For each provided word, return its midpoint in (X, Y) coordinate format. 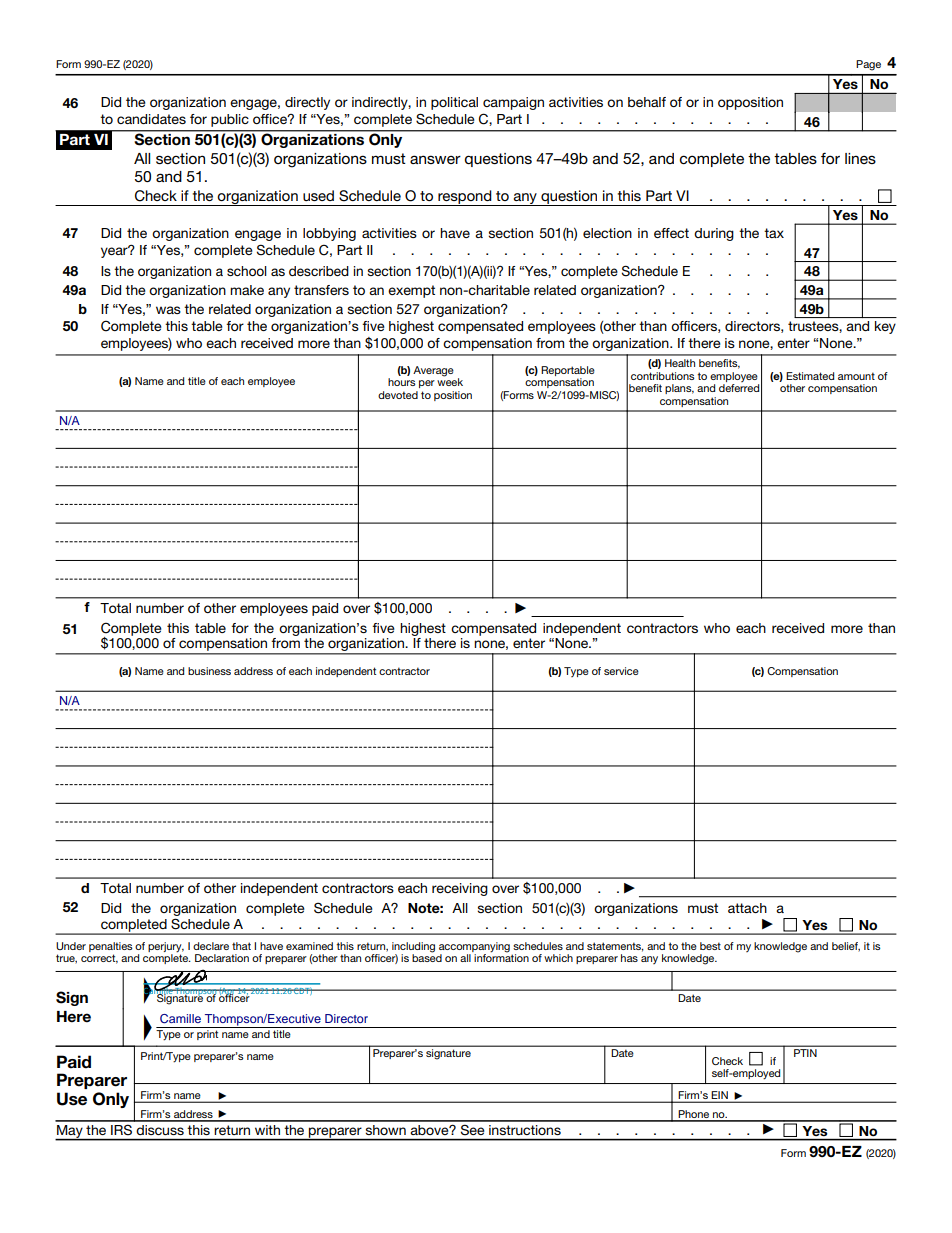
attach (747, 908)
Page (868, 65)
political (454, 103)
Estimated (810, 376)
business (209, 671)
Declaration (222, 958)
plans (679, 389)
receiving (460, 889)
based (427, 957)
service (621, 671)
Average (433, 371)
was (168, 310)
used (318, 195)
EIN (720, 1096)
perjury (166, 947)
